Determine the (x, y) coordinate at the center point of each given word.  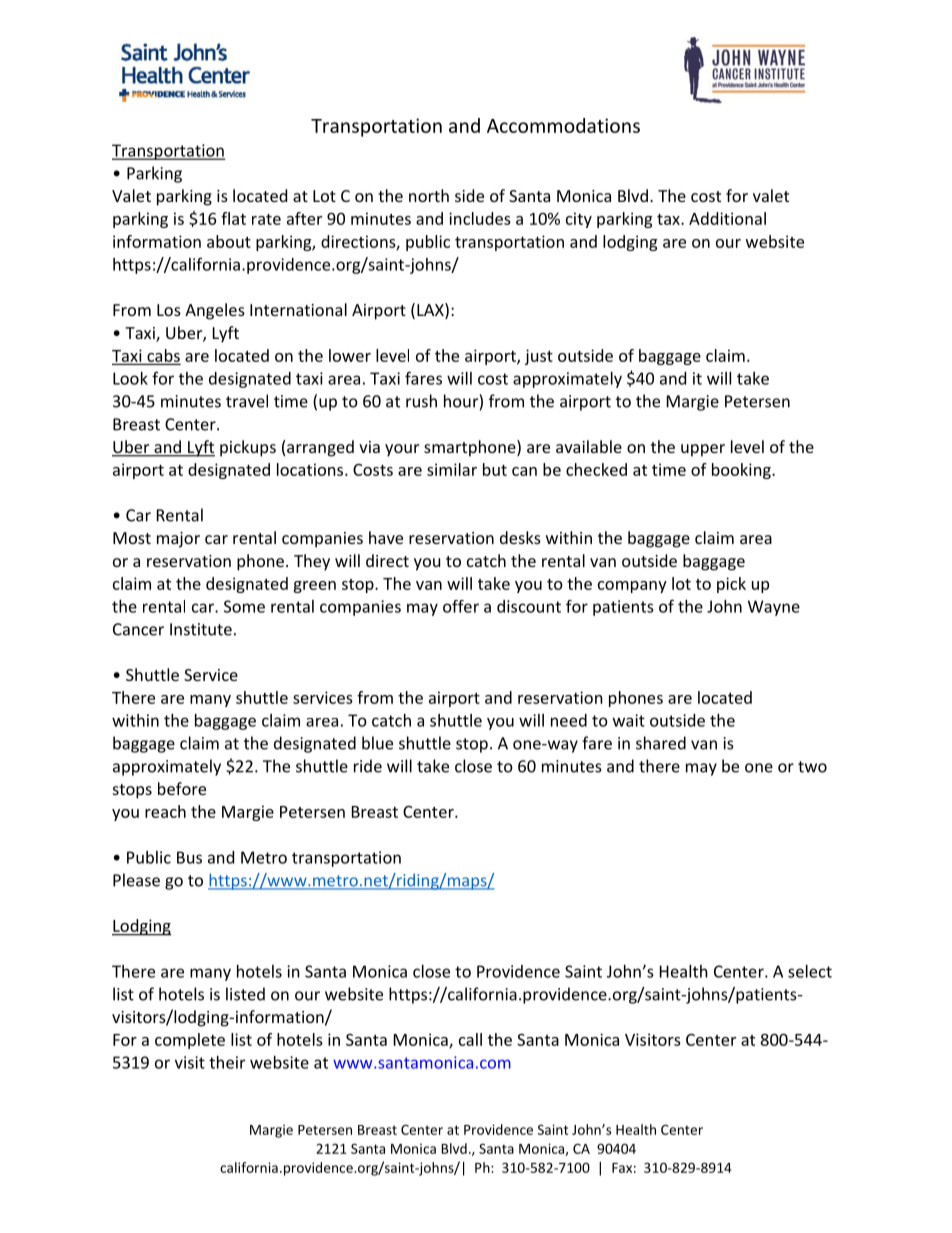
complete (190, 1041)
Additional (727, 218)
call (470, 1039)
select (810, 971)
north (429, 195)
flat (233, 218)
